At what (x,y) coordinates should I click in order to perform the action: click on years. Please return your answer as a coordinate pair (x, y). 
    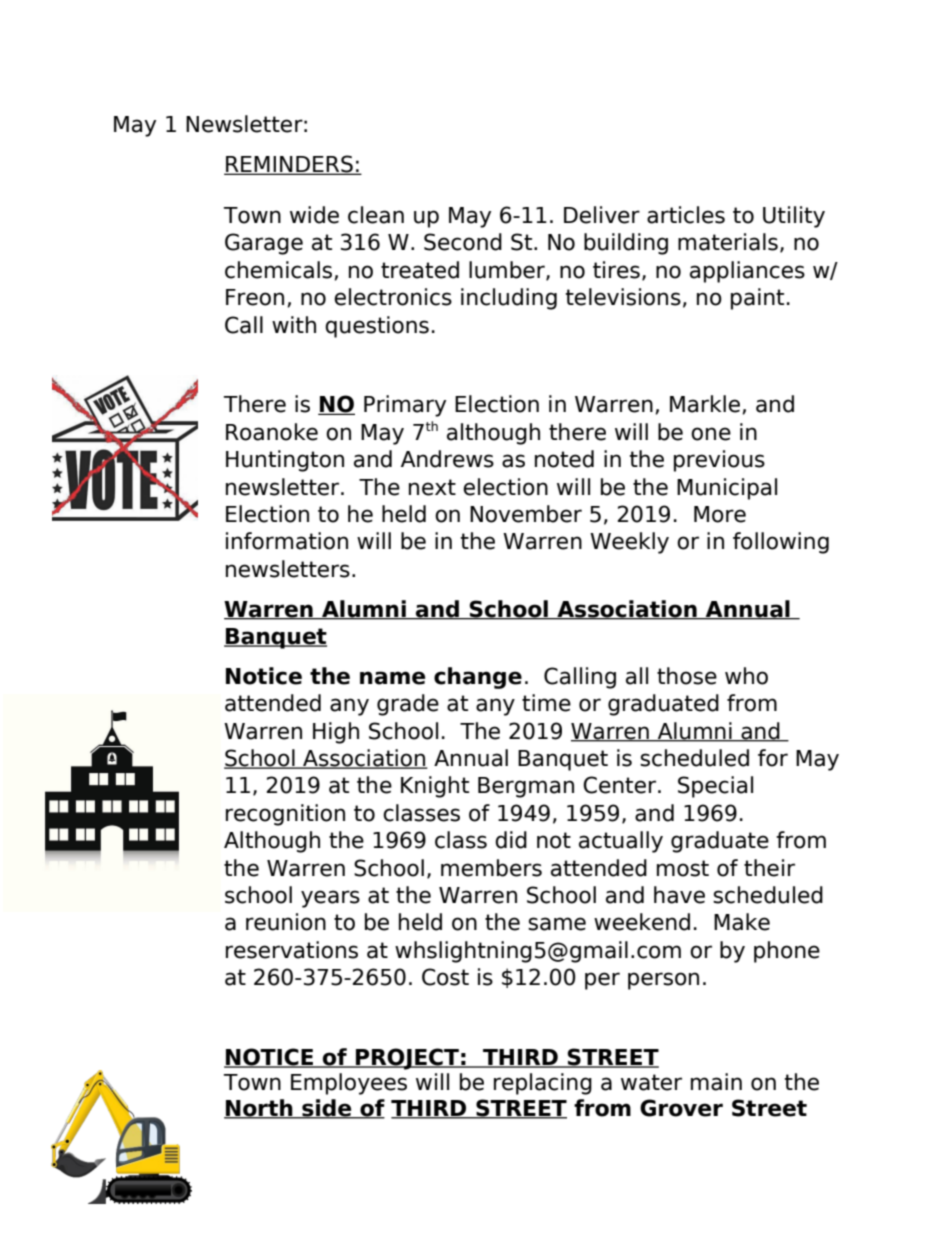
    Looking at the image, I should click on (330, 899).
